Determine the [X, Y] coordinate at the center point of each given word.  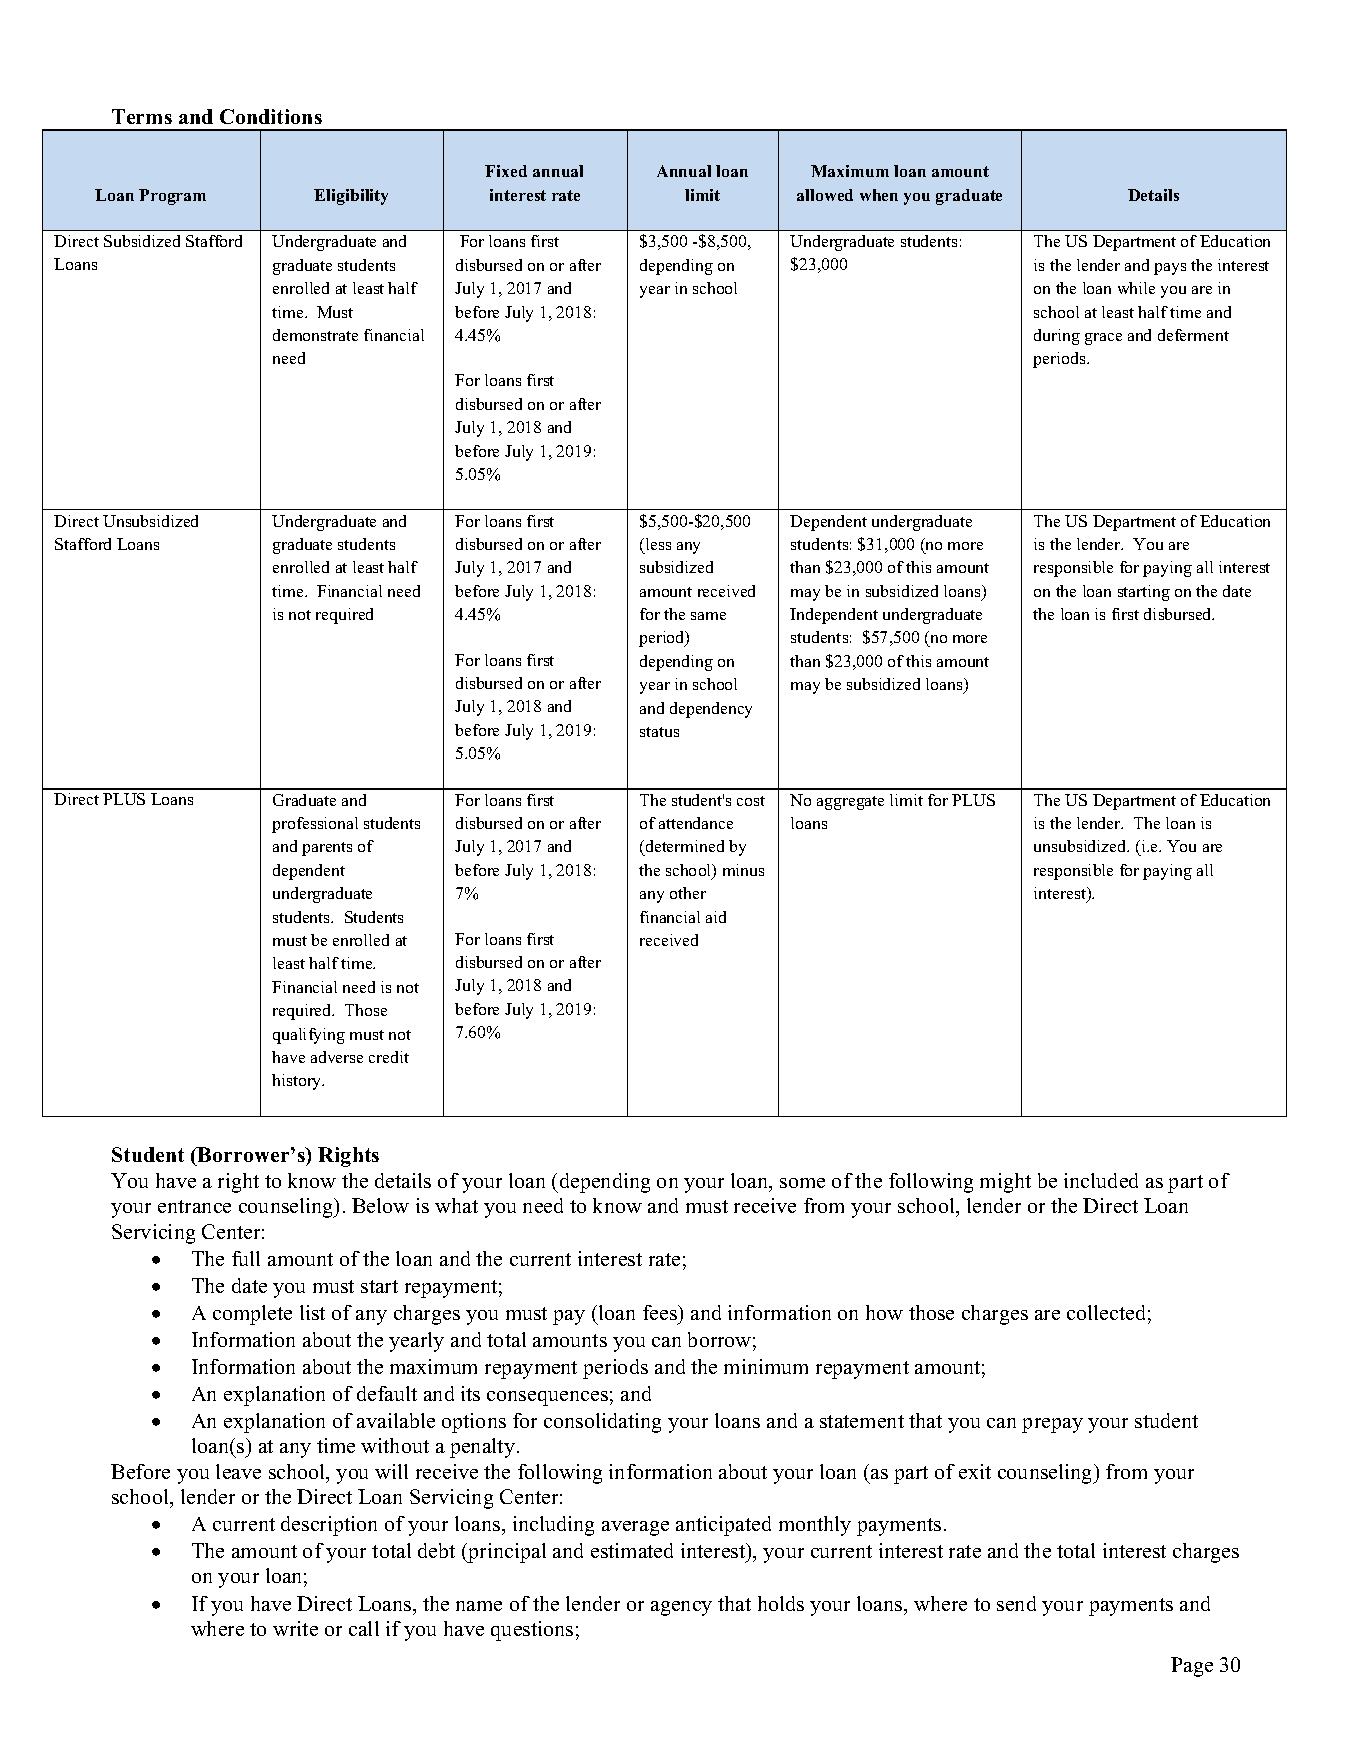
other [688, 893]
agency [681, 1608]
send [1016, 1603]
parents [327, 849]
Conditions [271, 116]
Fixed [506, 171]
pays [1170, 269]
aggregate [850, 803]
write [295, 1628]
